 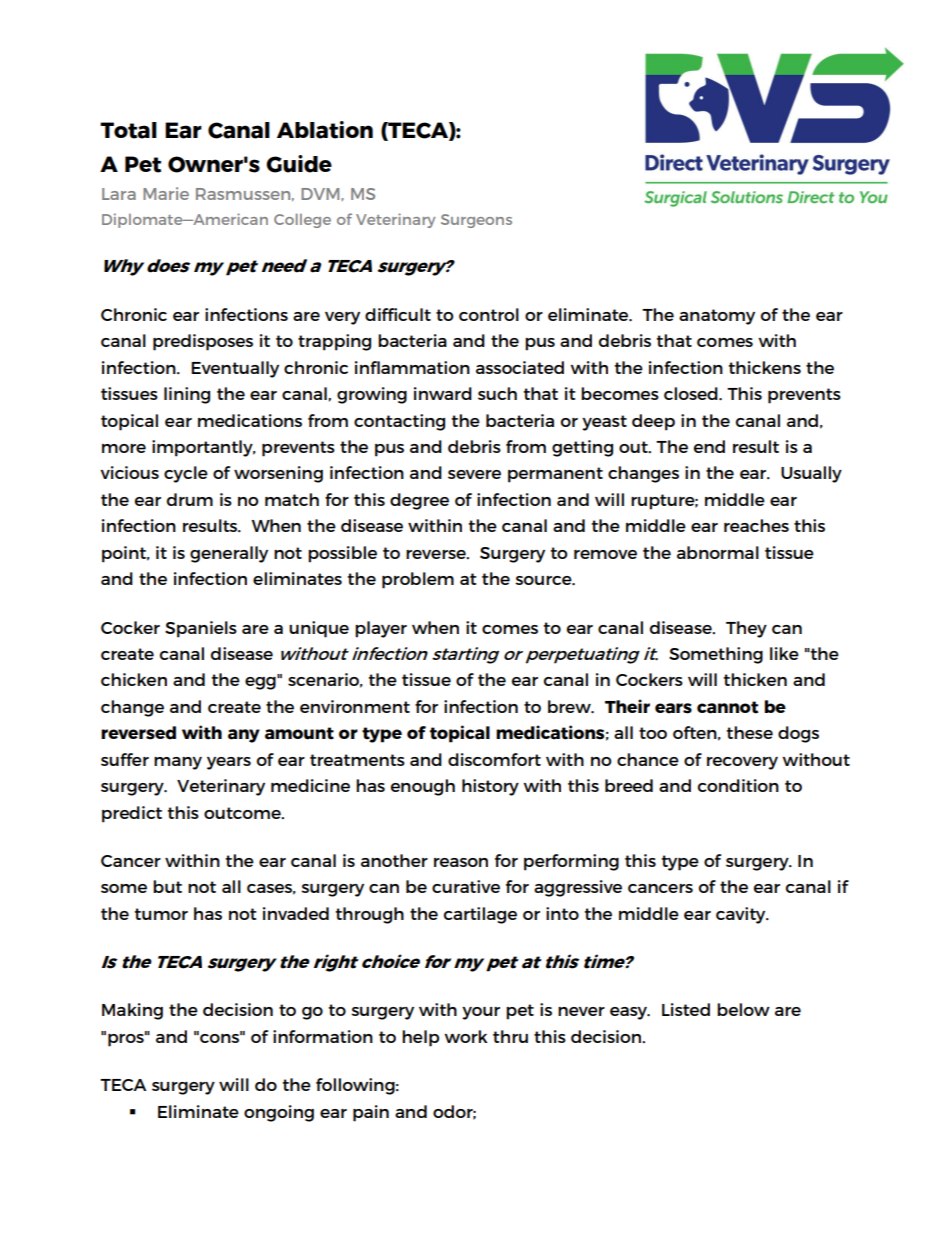 What do you see at coordinates (717, 317) in the screenshot?
I see `anatomy` at bounding box center [717, 317].
